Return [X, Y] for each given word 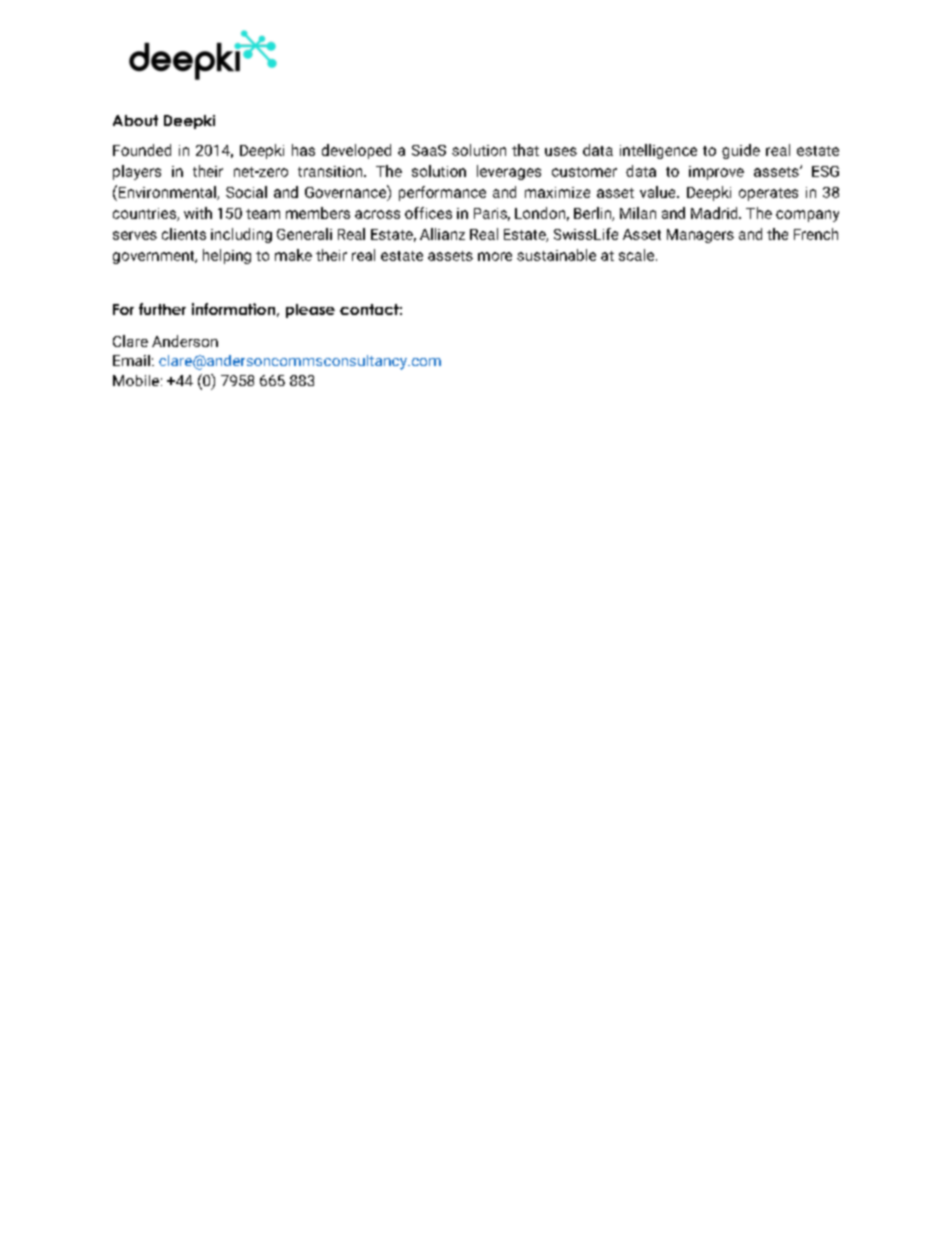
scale [636, 255]
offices [428, 213]
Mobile [136, 380]
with [198, 213]
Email [131, 360]
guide [741, 151]
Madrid [715, 213]
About [135, 120]
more [495, 256]
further [162, 309]
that [525, 150]
